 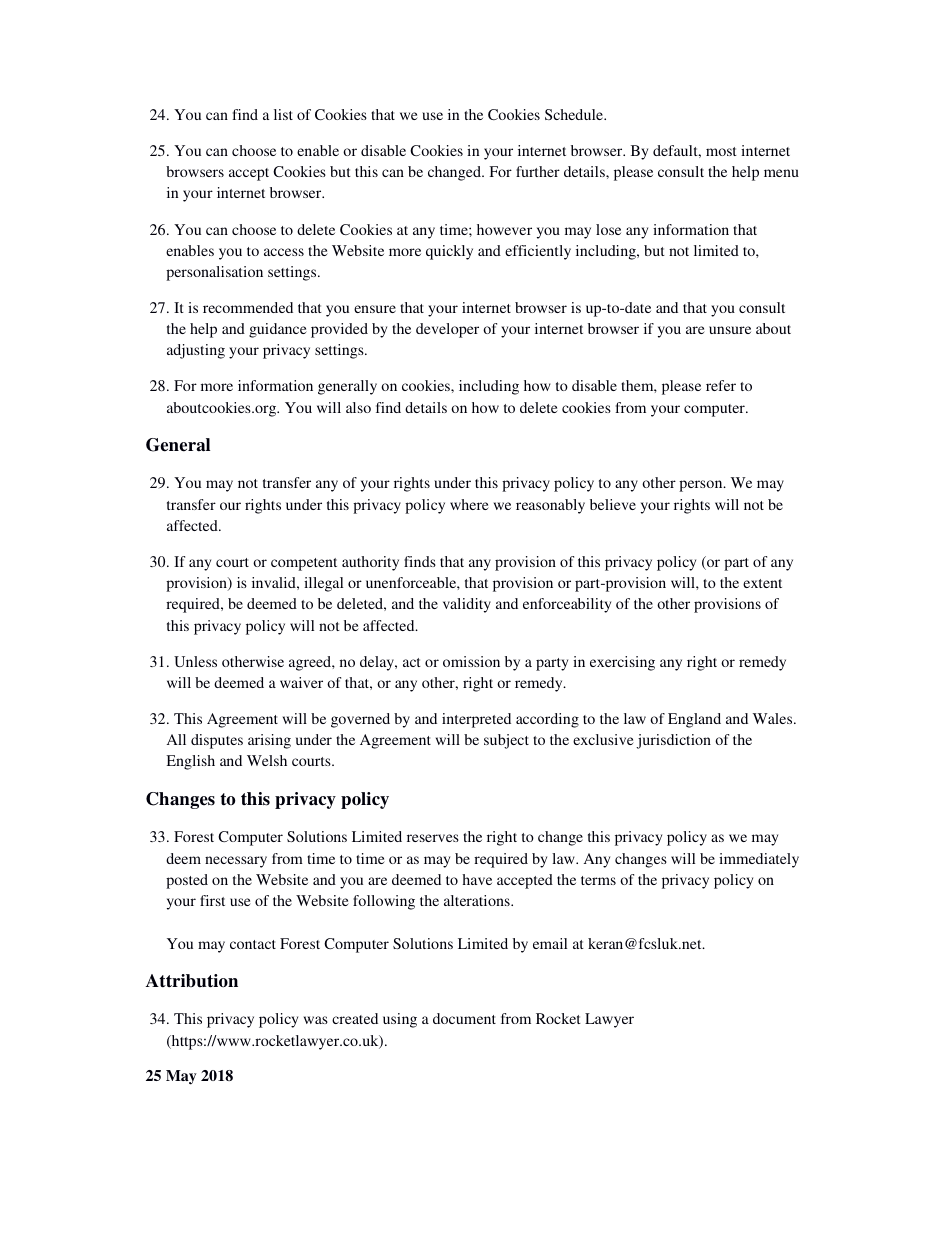 What do you see at coordinates (278, 330) in the screenshot?
I see `guidance` at bounding box center [278, 330].
